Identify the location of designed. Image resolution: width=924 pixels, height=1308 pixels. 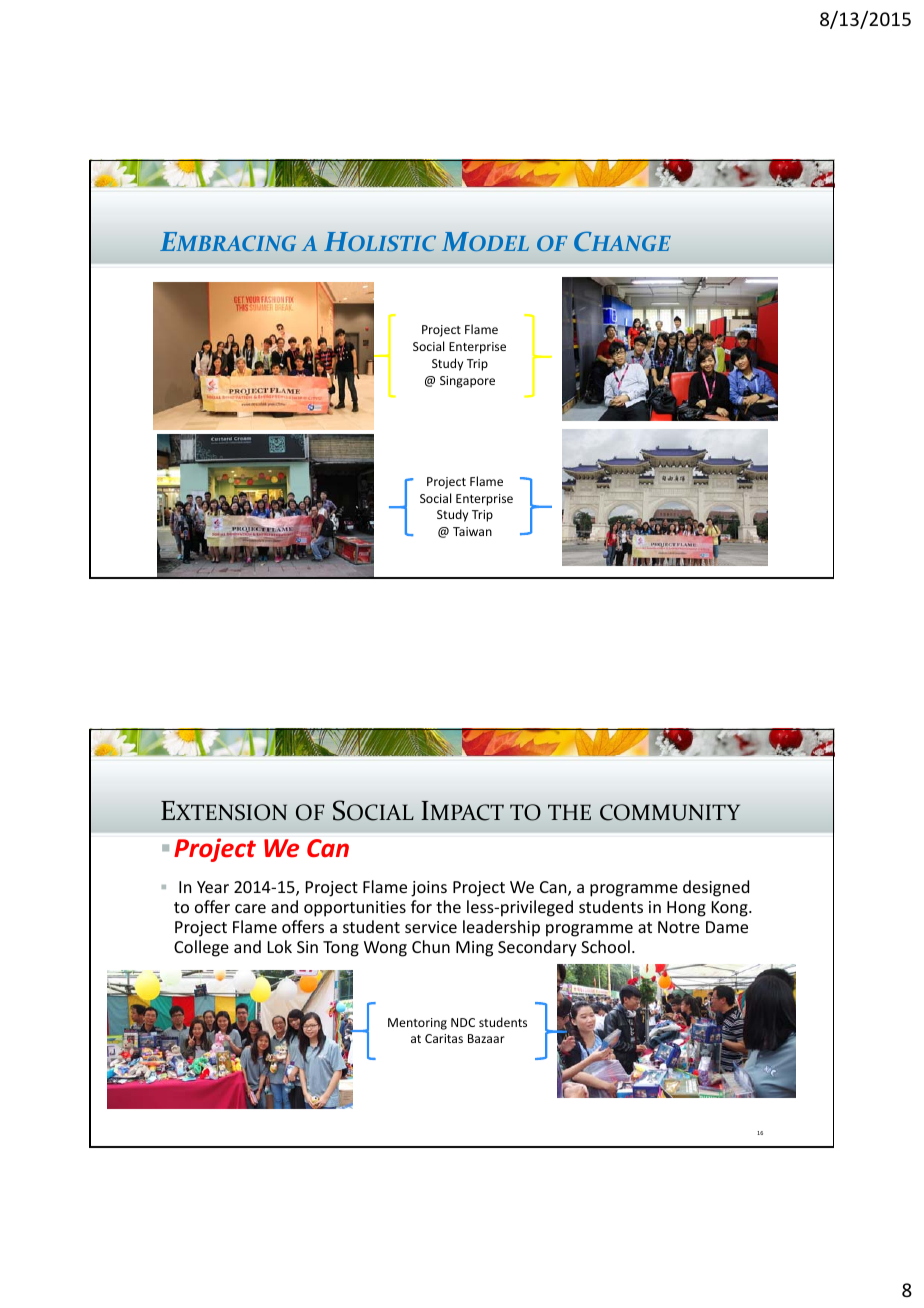
(716, 888).
